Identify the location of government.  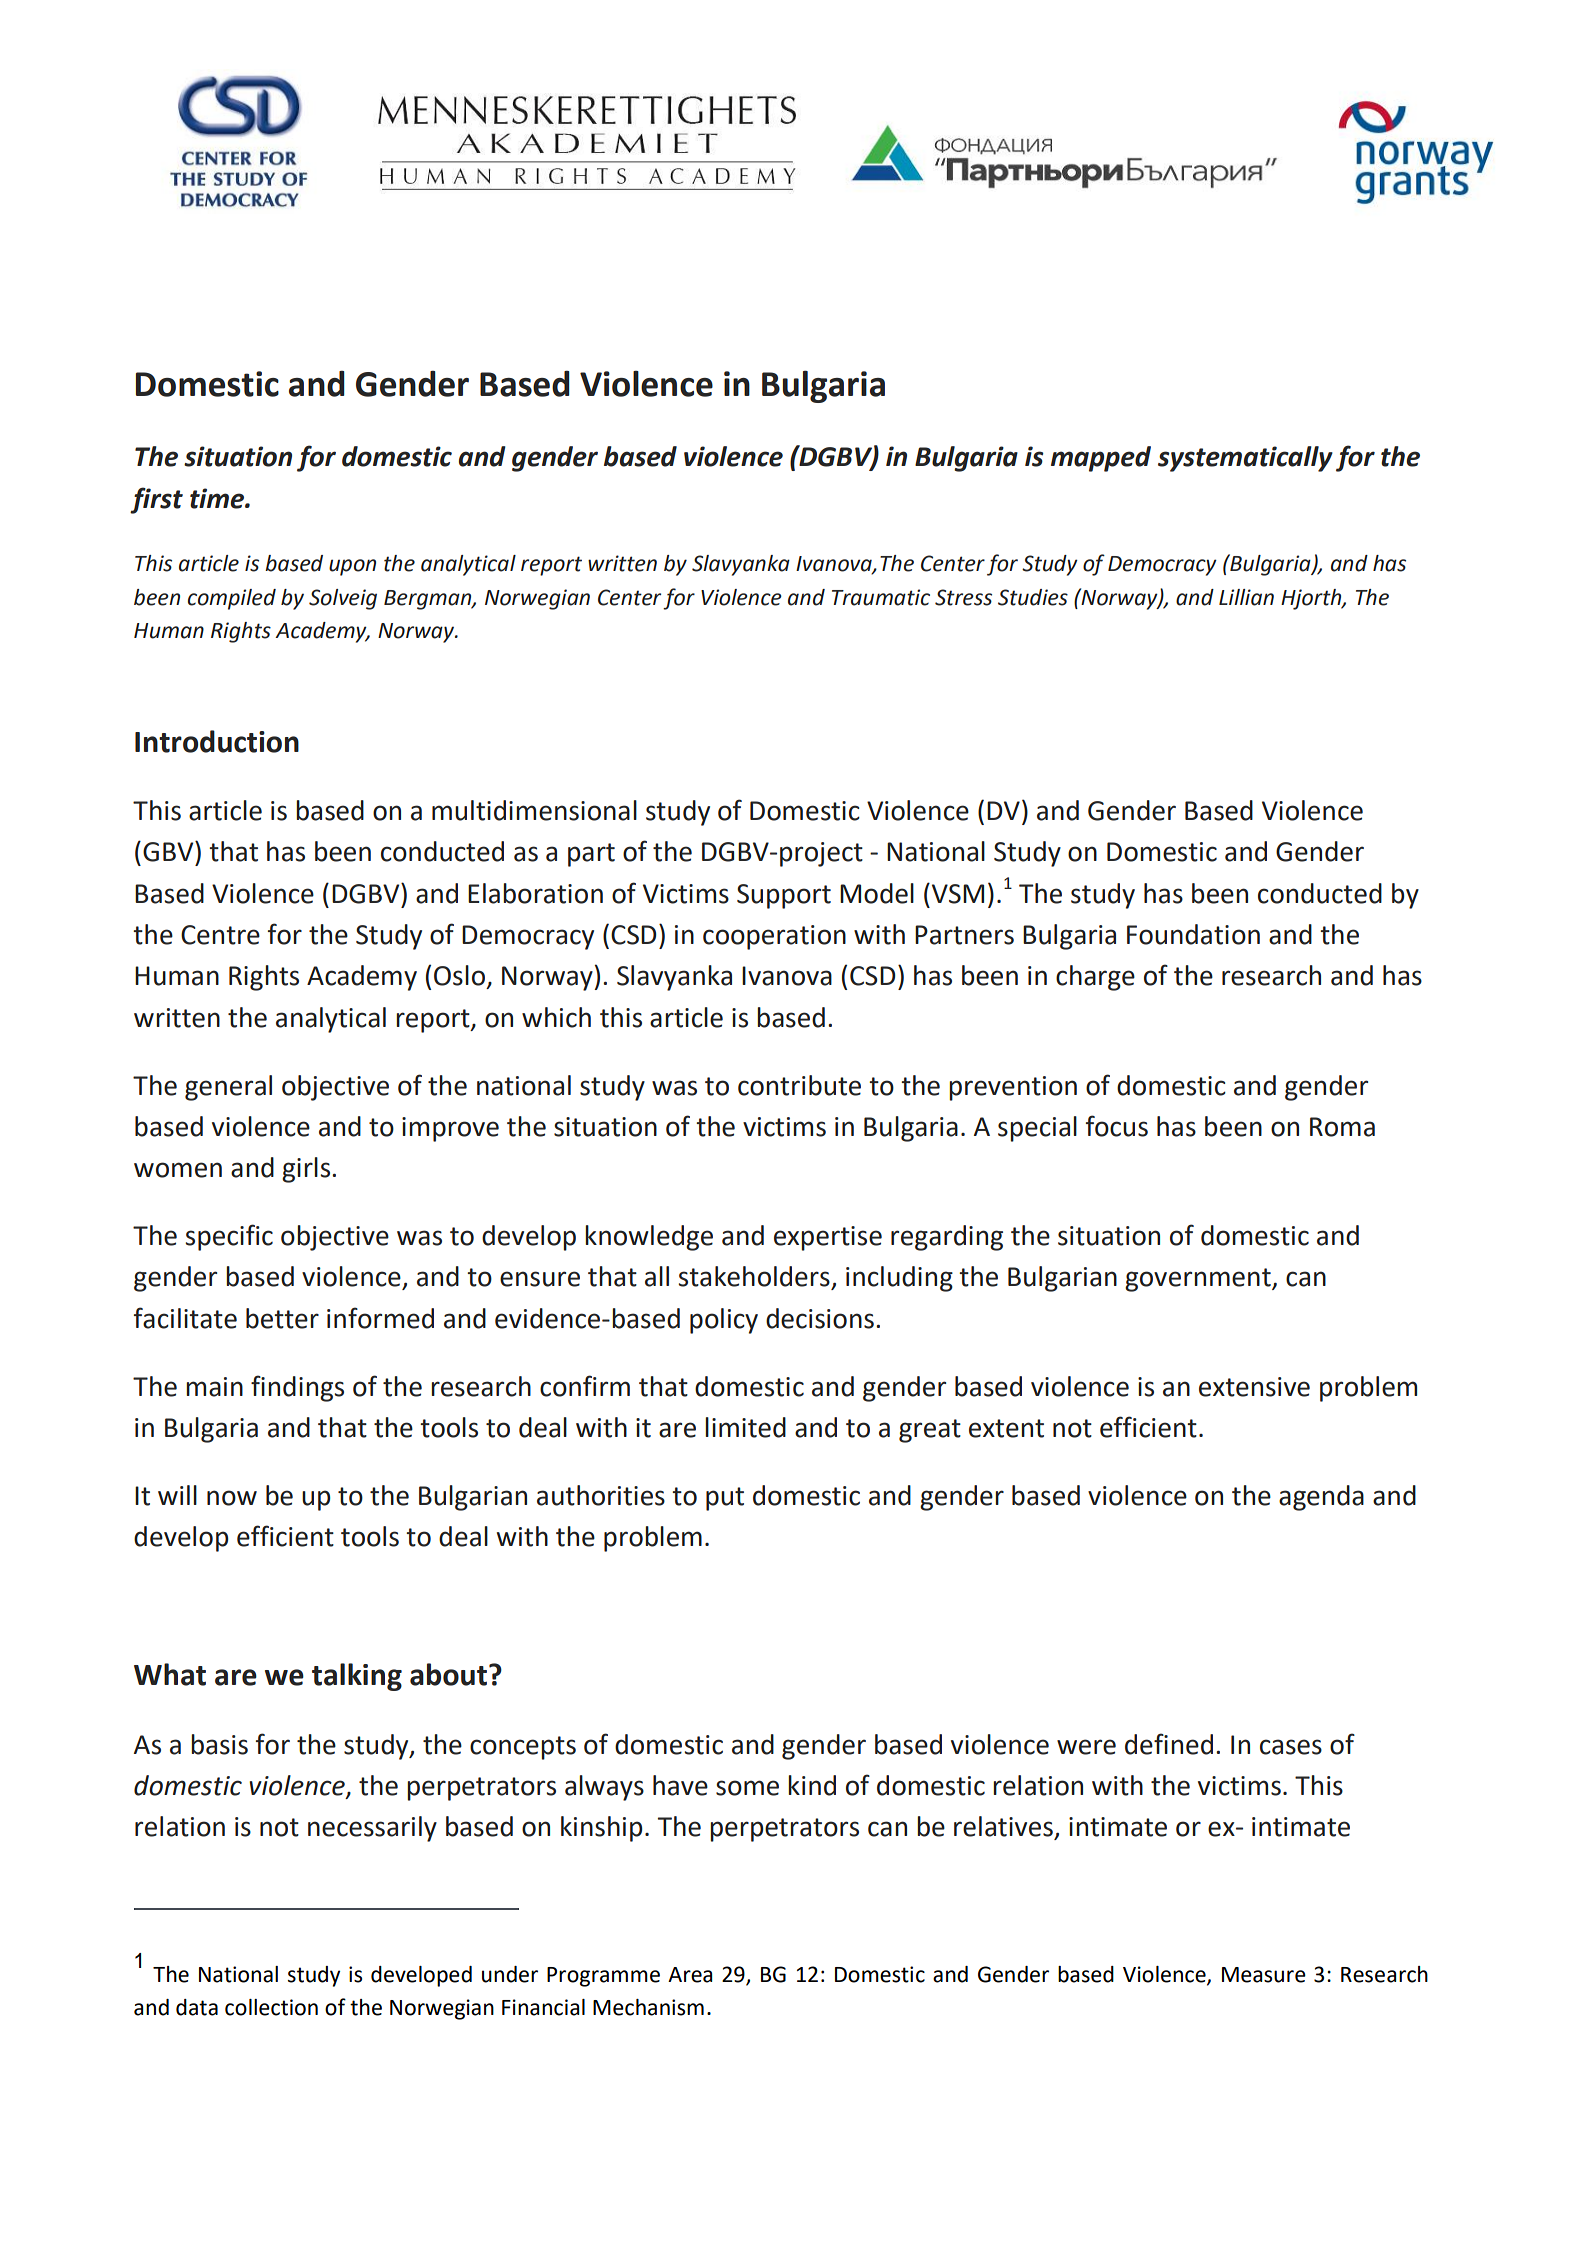
(1199, 1280).
